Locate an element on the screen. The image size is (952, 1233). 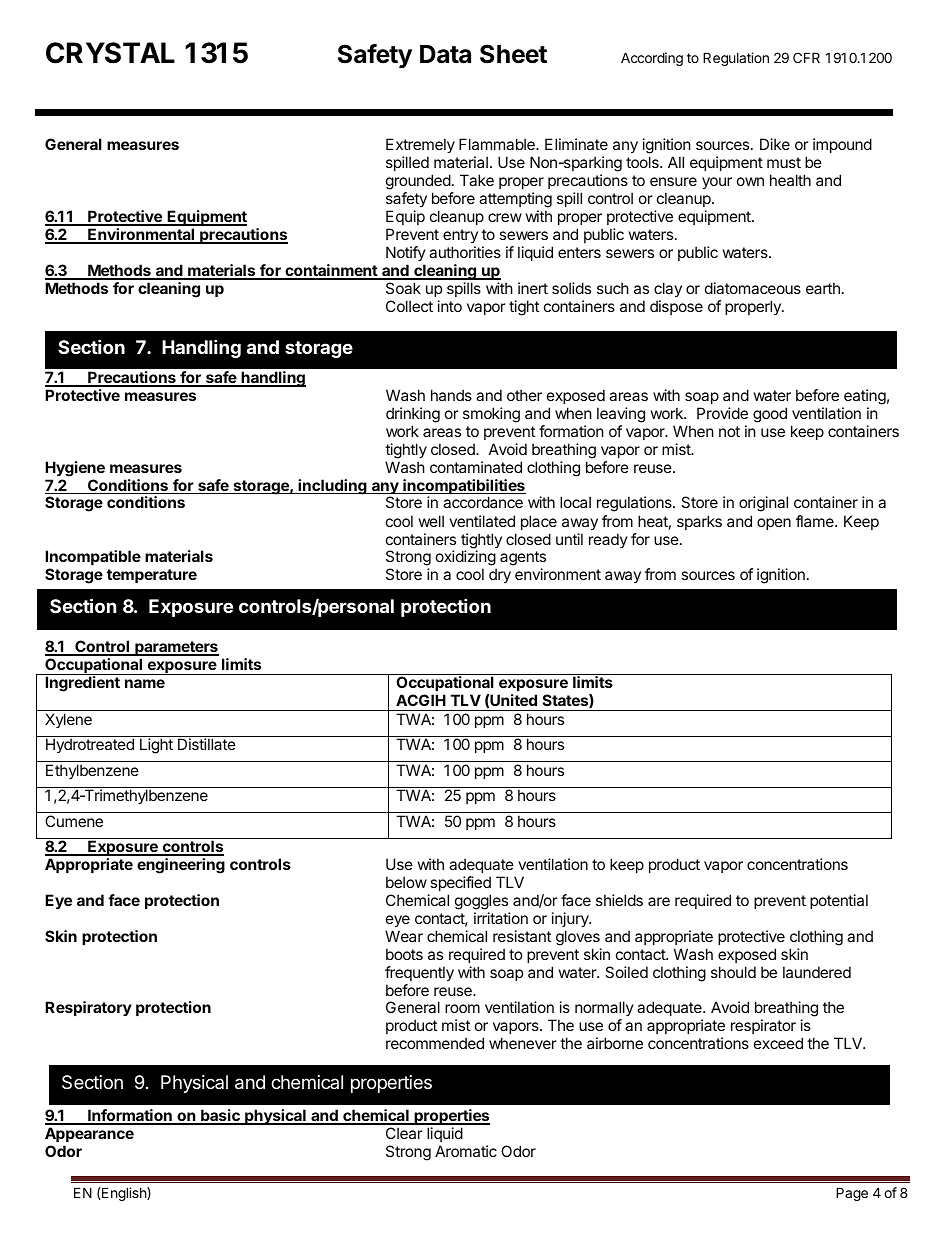
Light is located at coordinates (156, 746).
